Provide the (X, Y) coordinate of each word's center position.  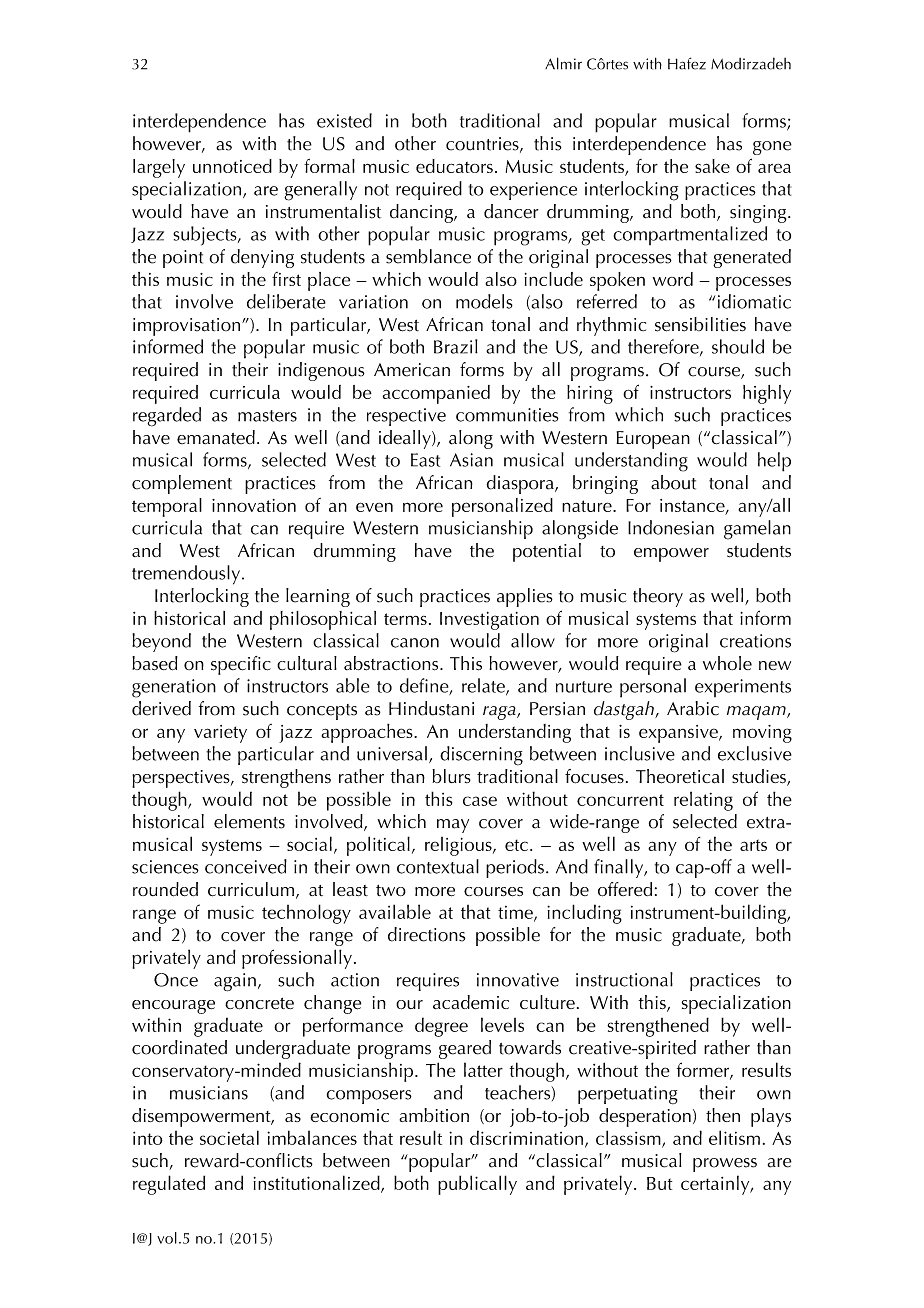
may (453, 826)
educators (454, 166)
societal (229, 1137)
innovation (254, 505)
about (673, 482)
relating (703, 801)
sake (712, 166)
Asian (471, 460)
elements (249, 821)
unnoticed (232, 166)
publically (477, 1185)
